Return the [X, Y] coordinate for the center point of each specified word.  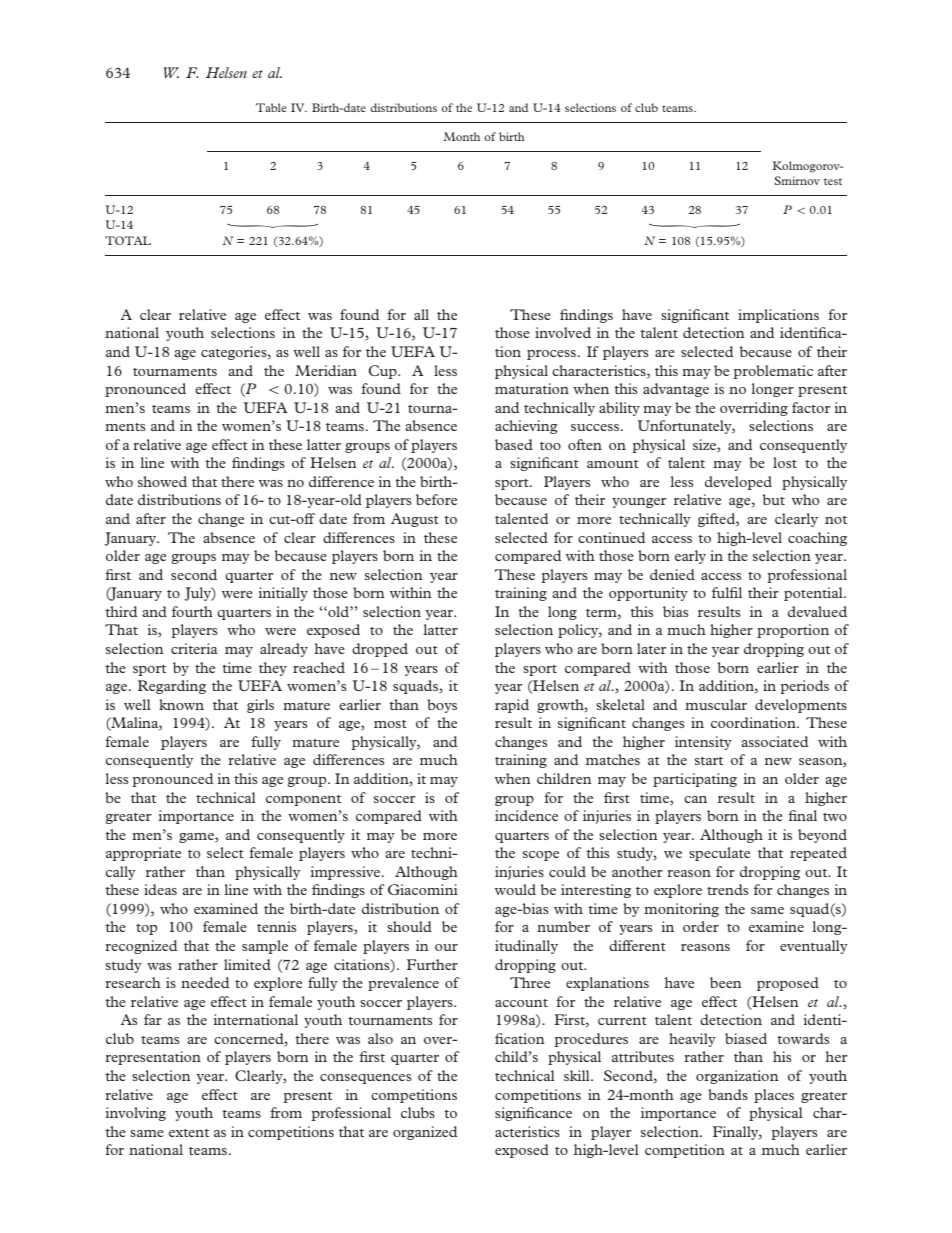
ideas [160, 889]
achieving [526, 427]
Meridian [326, 370]
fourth [192, 611]
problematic [773, 372]
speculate [719, 854]
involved [563, 332]
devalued [817, 611]
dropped [380, 650]
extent [189, 1133]
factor [811, 407]
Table [271, 107]
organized [425, 1133]
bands [728, 1094]
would [515, 889]
